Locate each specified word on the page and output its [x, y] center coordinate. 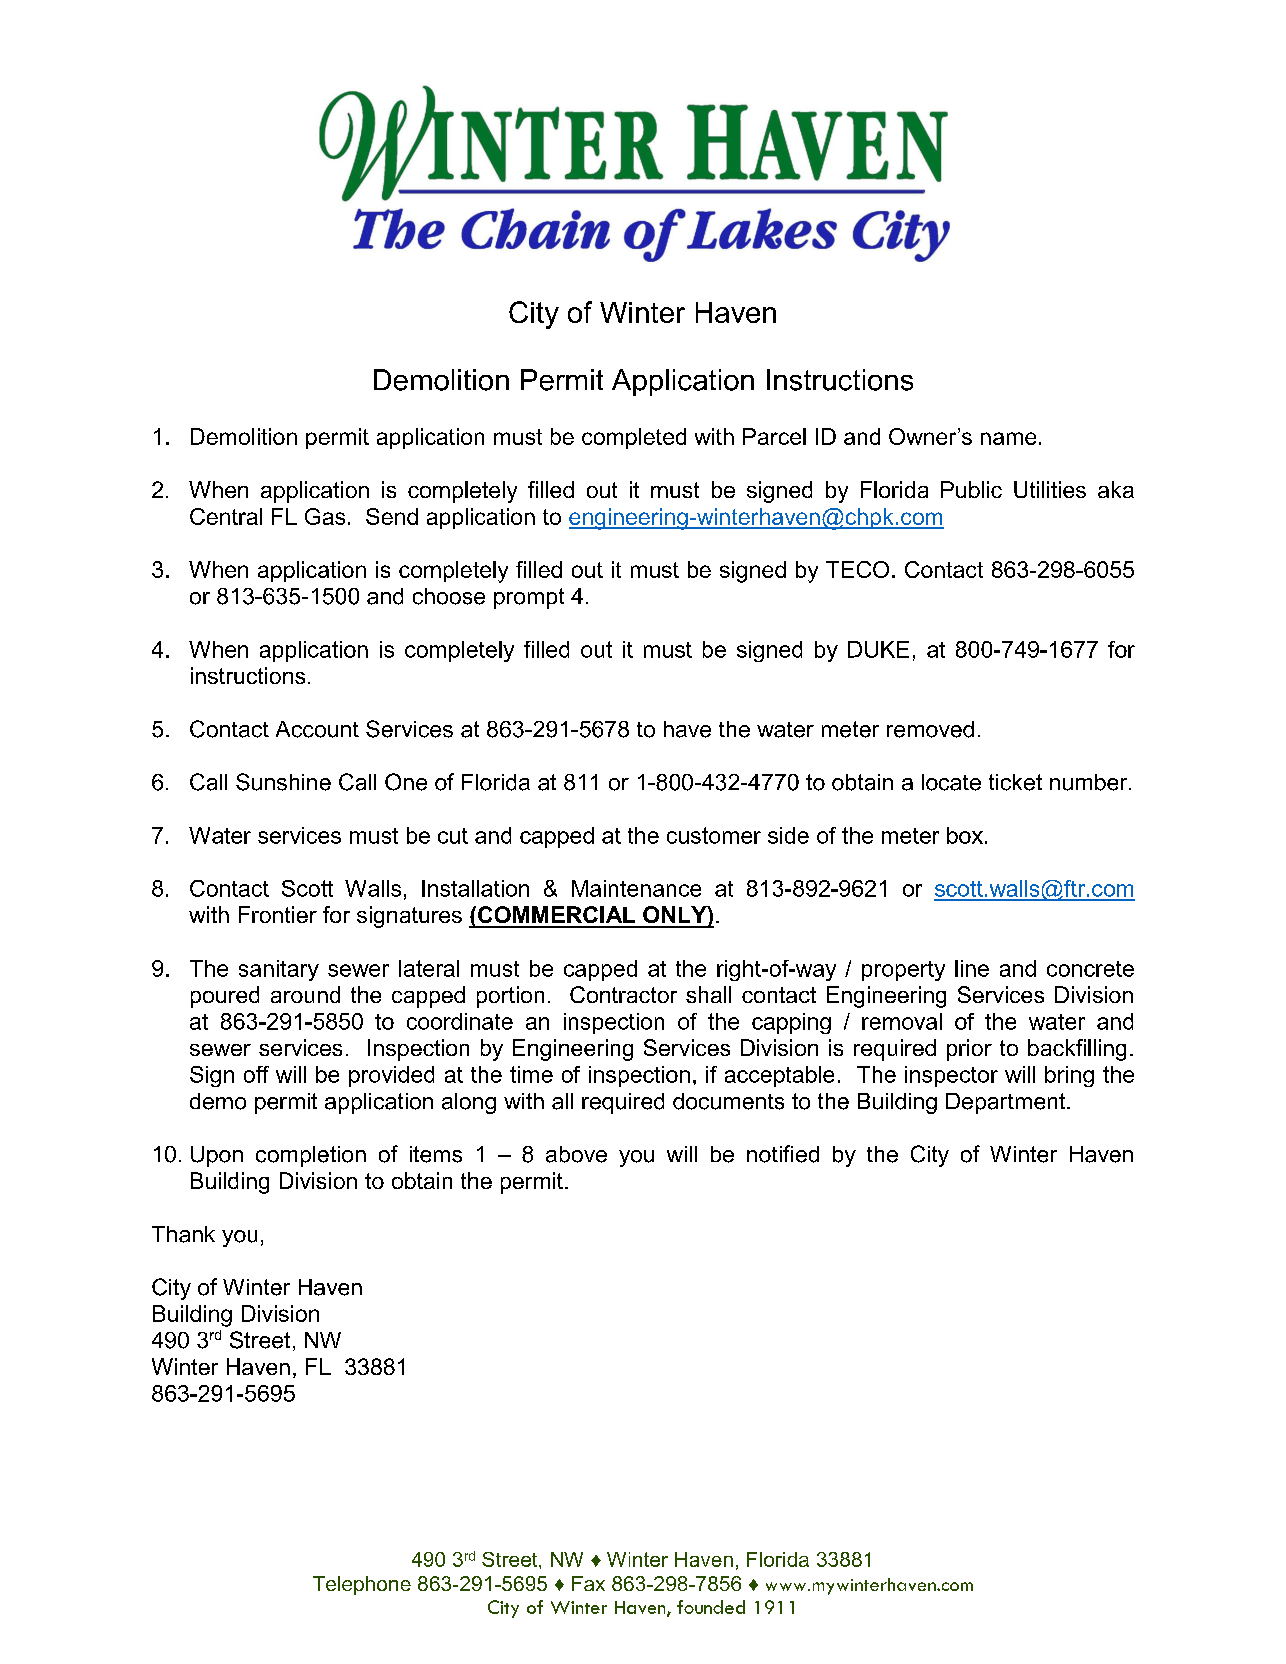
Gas [325, 516]
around [305, 994]
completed [634, 438]
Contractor [623, 994]
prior [969, 1050]
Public [971, 489]
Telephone [362, 1585]
